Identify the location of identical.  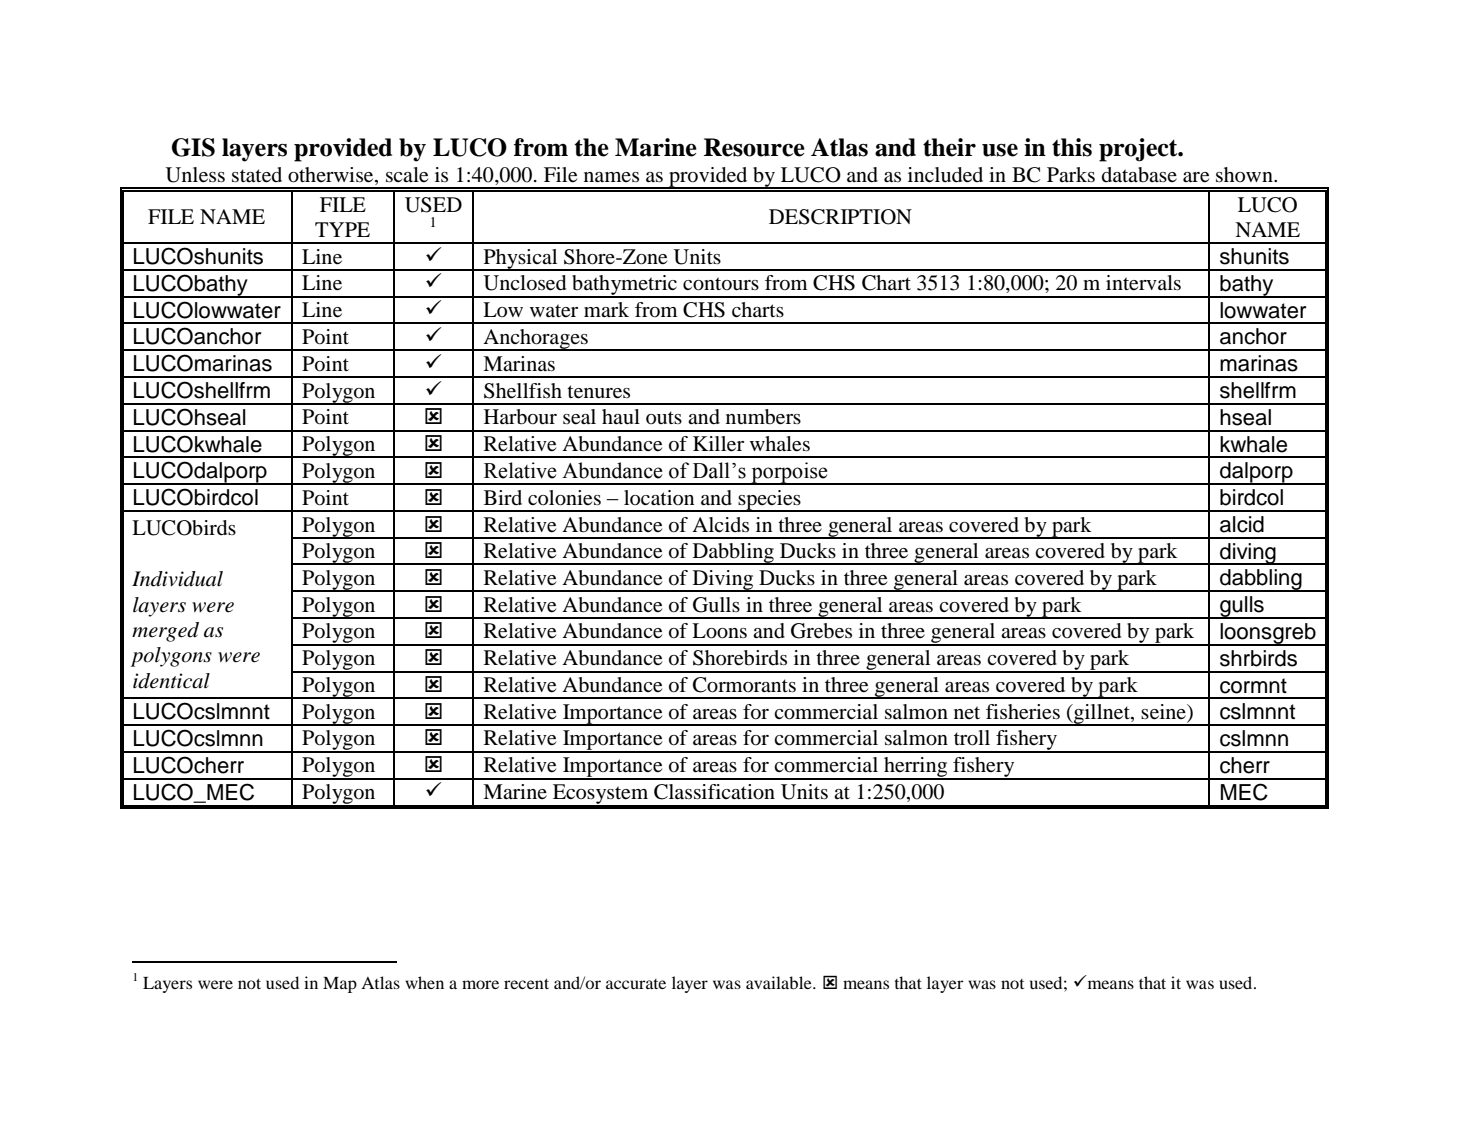
(171, 681).
